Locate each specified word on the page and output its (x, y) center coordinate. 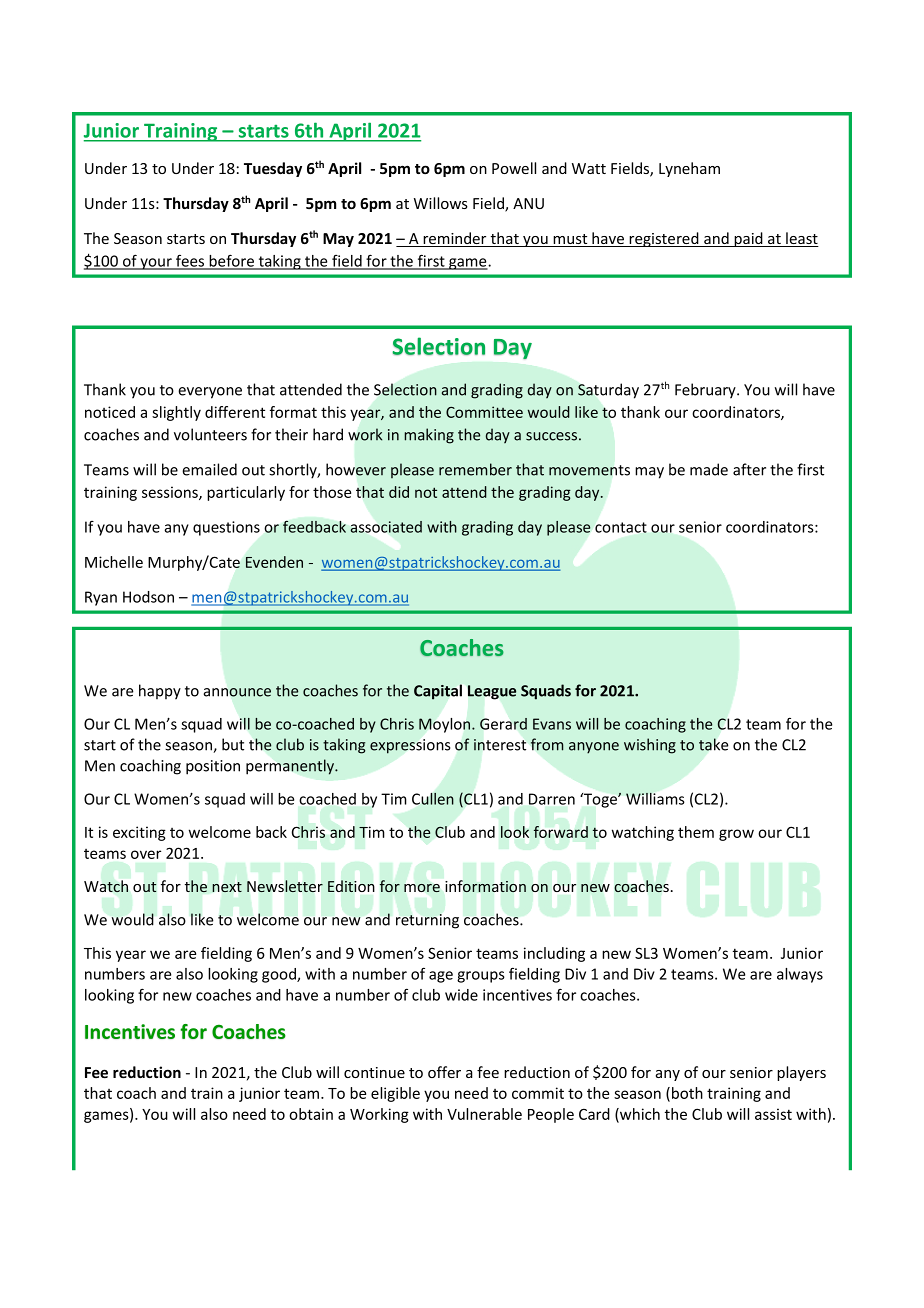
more (422, 888)
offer (444, 1072)
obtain (311, 1114)
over (146, 854)
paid (748, 239)
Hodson (148, 597)
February (706, 391)
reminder (455, 239)
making (429, 436)
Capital (438, 692)
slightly (176, 413)
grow (736, 835)
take (713, 744)
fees (190, 261)
